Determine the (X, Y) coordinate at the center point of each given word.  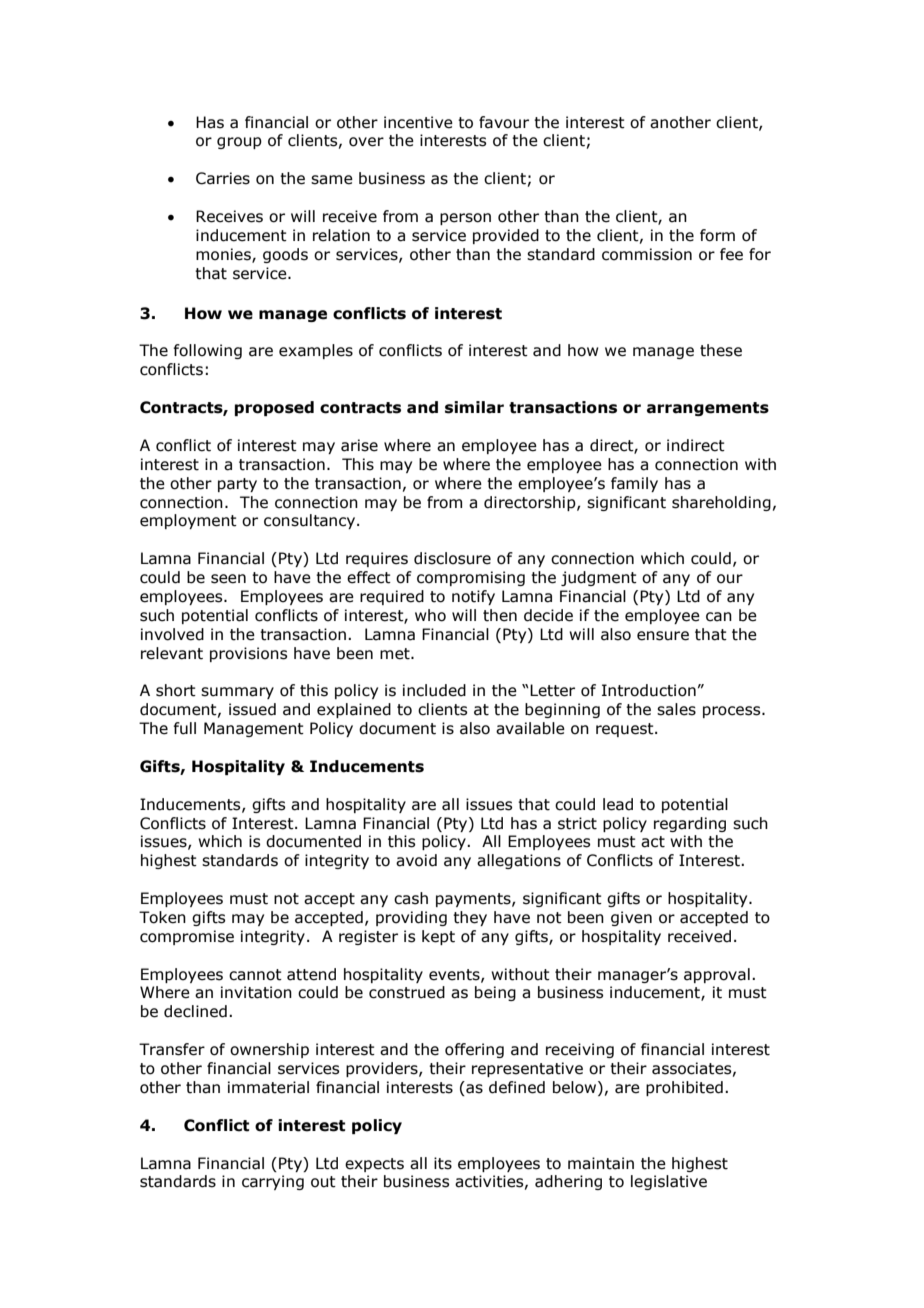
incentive (418, 122)
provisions (248, 654)
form (717, 235)
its (443, 1163)
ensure (663, 636)
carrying (273, 1182)
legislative (669, 1182)
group (239, 143)
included (434, 690)
